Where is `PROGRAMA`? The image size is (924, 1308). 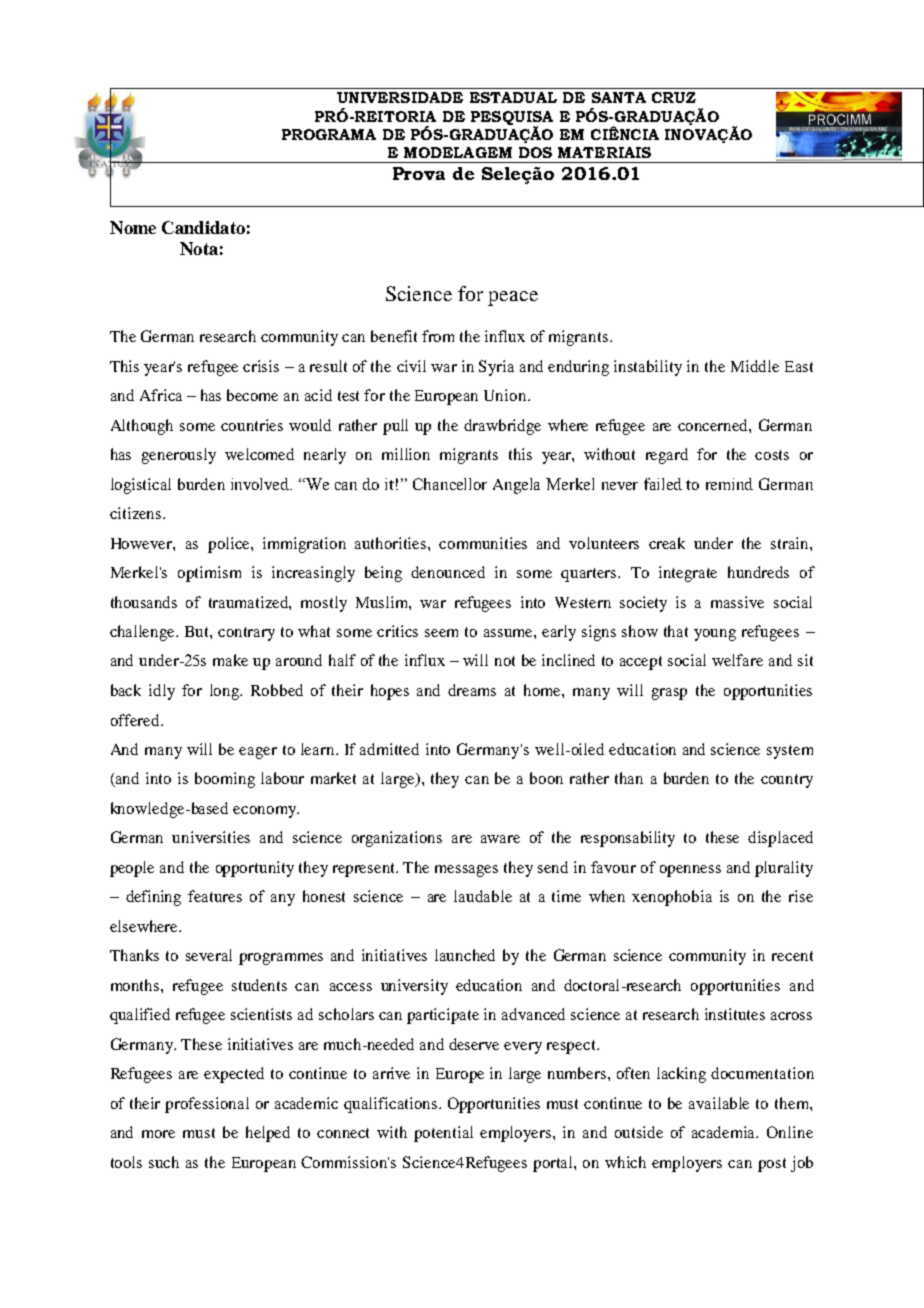
PROGRAMA is located at coordinates (329, 134).
